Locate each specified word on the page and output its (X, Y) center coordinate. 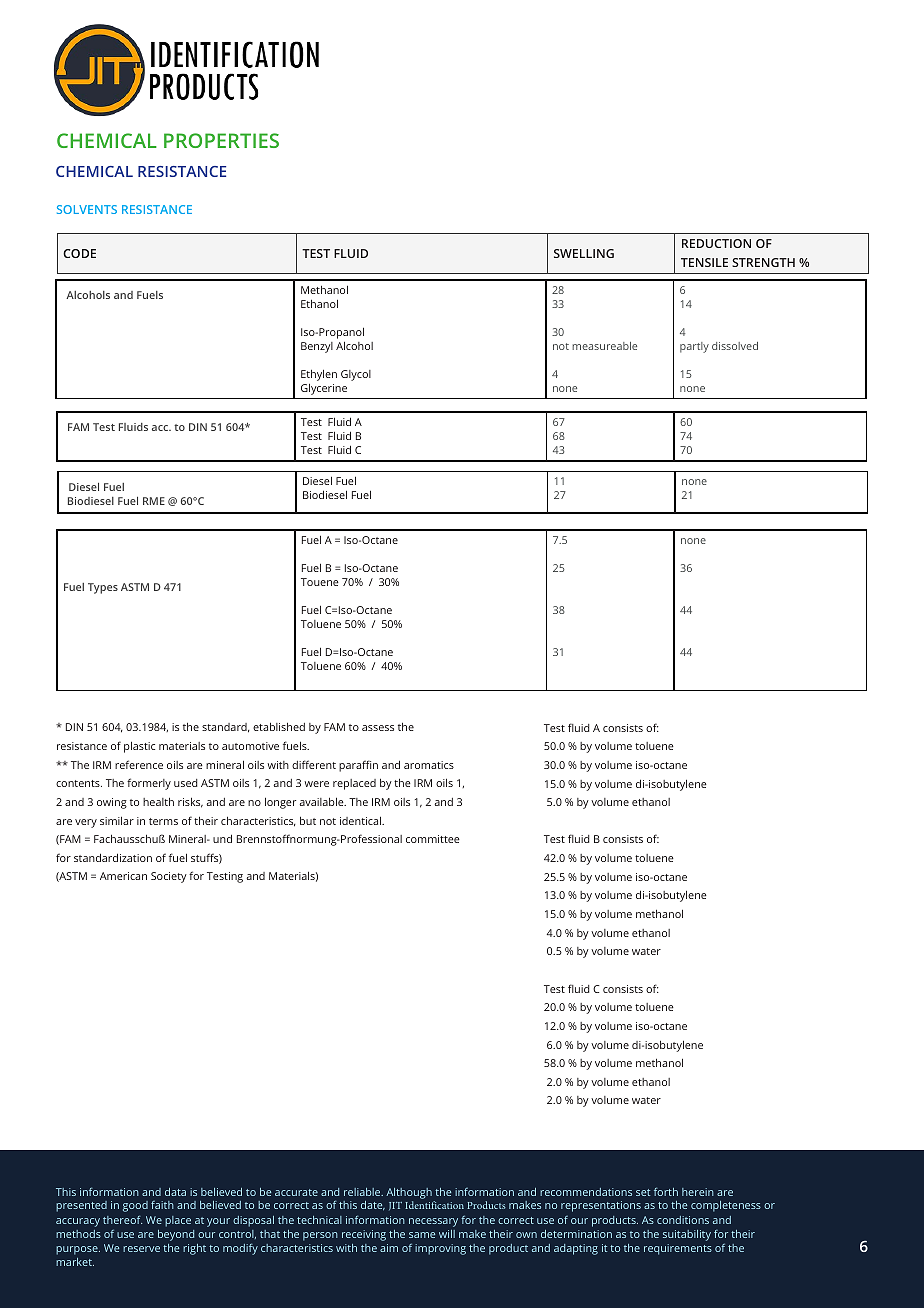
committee (433, 839)
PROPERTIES (221, 140)
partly (694, 347)
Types (103, 588)
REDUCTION (716, 243)
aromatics (429, 765)
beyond (176, 1235)
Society (169, 877)
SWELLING (584, 253)
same (422, 1235)
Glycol (356, 375)
